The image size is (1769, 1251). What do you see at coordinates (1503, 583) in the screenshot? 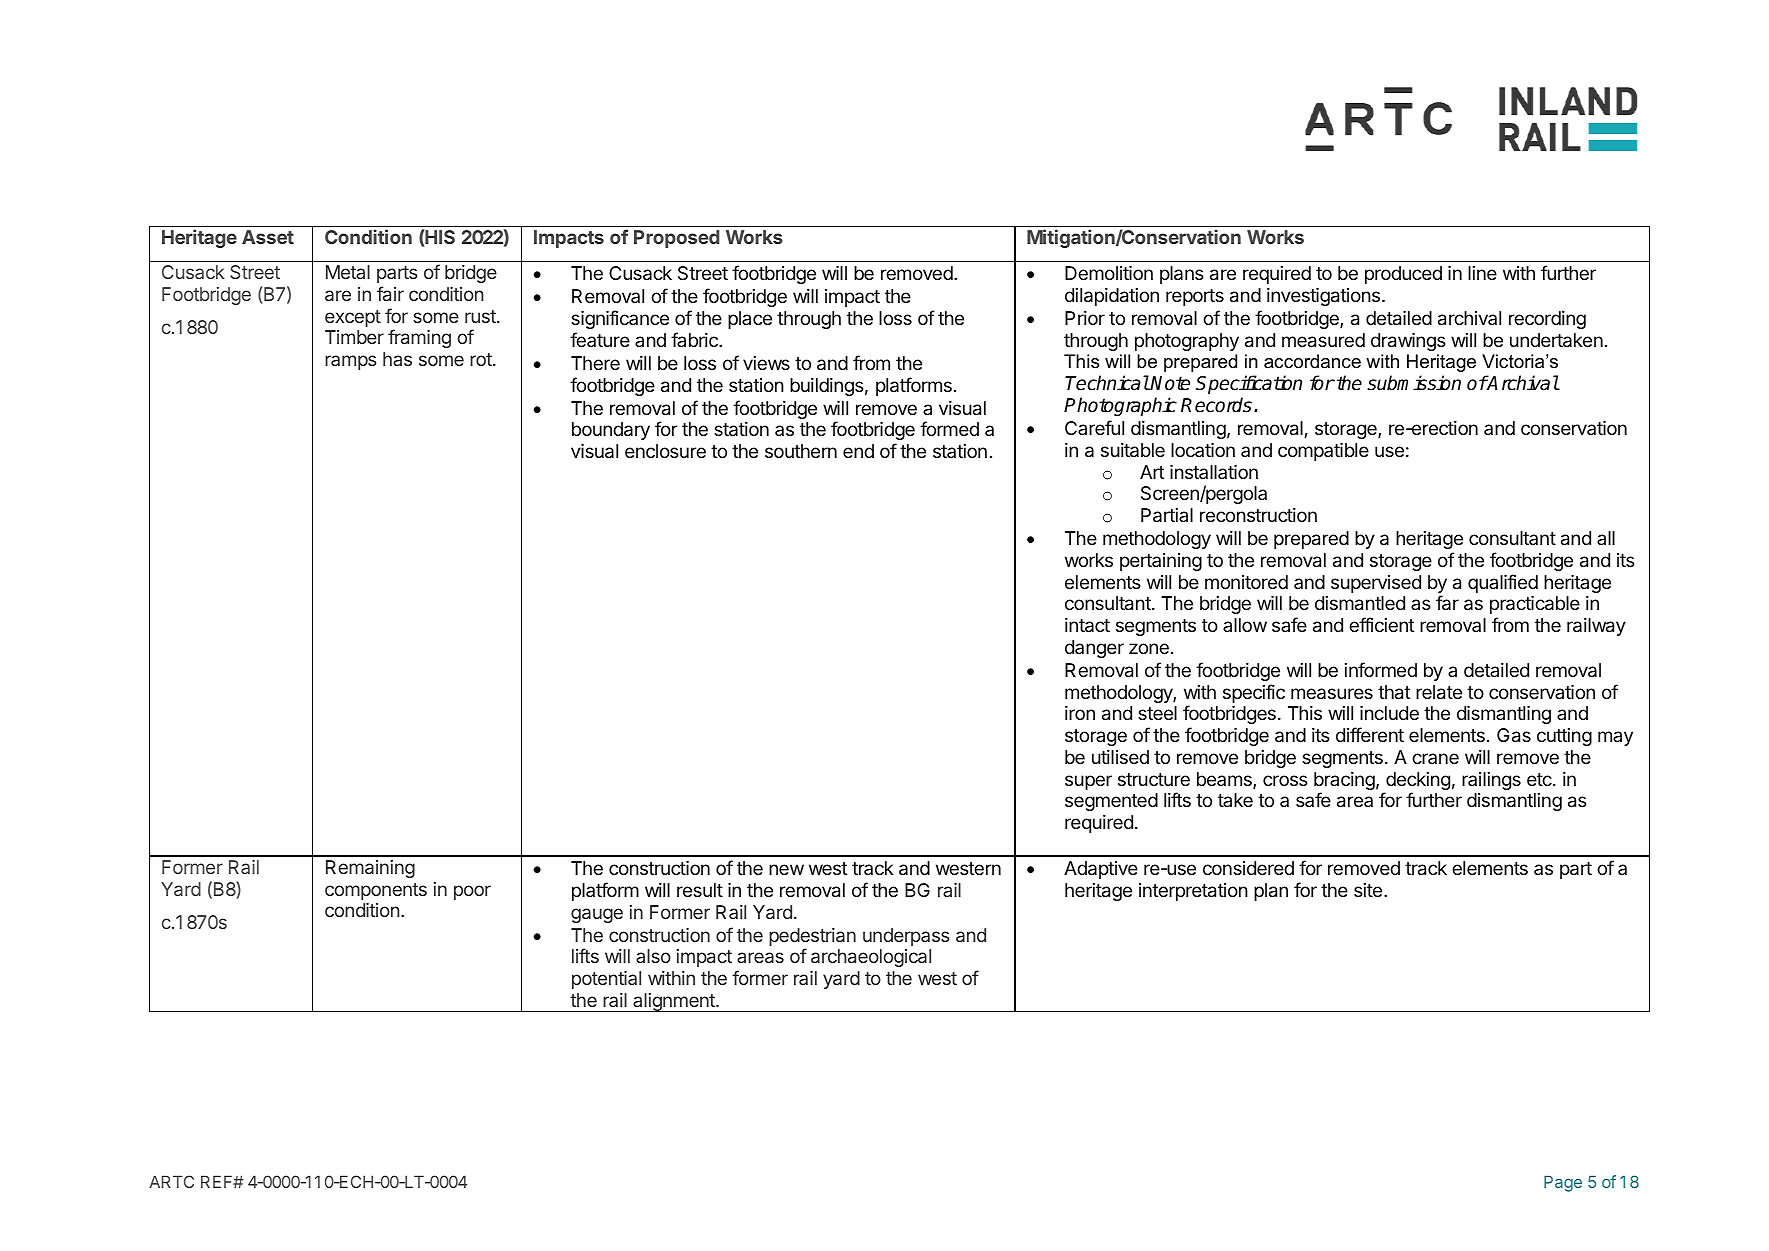
I see `qualified` at bounding box center [1503, 583].
